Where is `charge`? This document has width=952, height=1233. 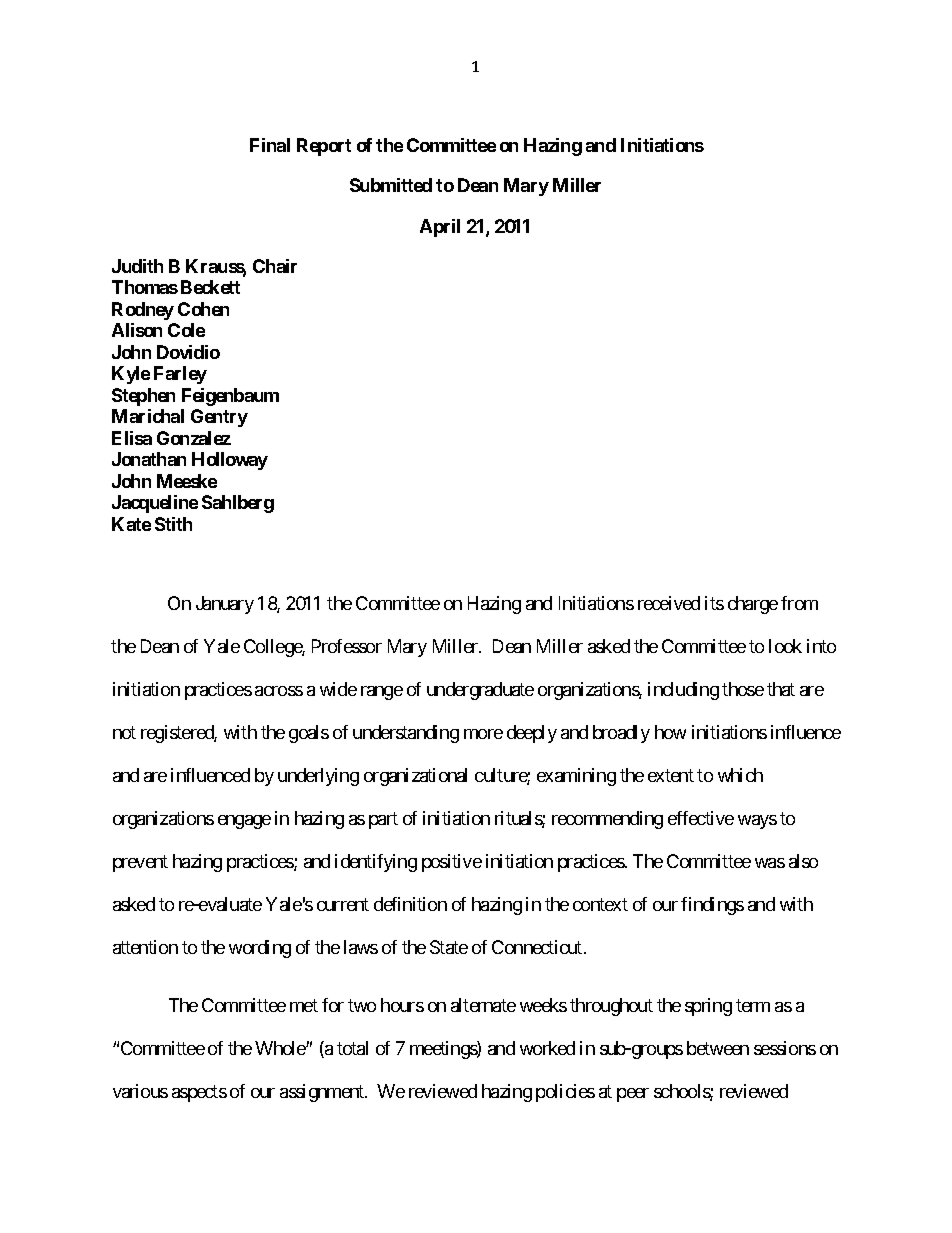 charge is located at coordinates (753, 605).
